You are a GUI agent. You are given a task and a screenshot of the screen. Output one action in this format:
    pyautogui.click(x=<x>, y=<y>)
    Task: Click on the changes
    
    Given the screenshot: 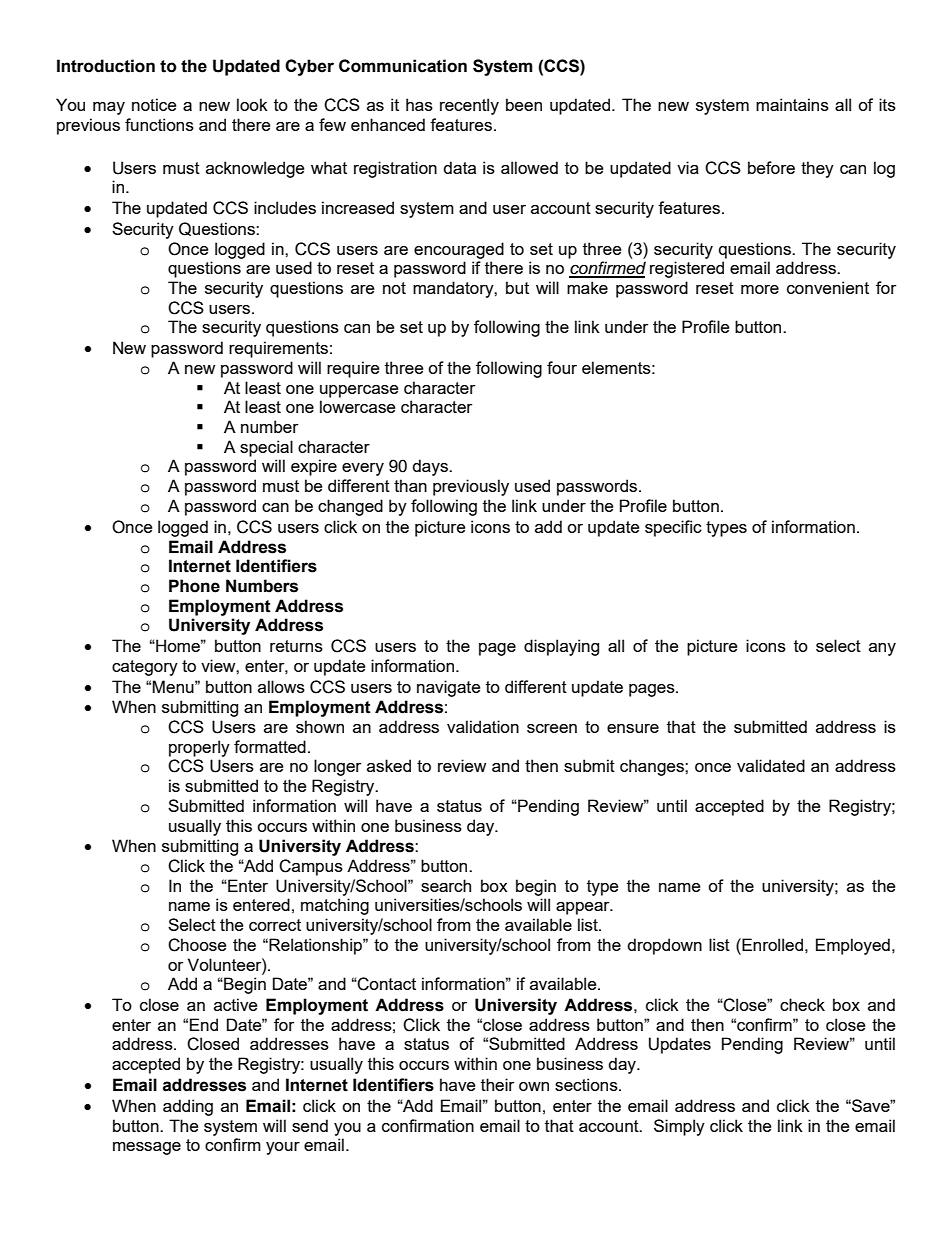 What is the action you would take?
    pyautogui.click(x=653, y=767)
